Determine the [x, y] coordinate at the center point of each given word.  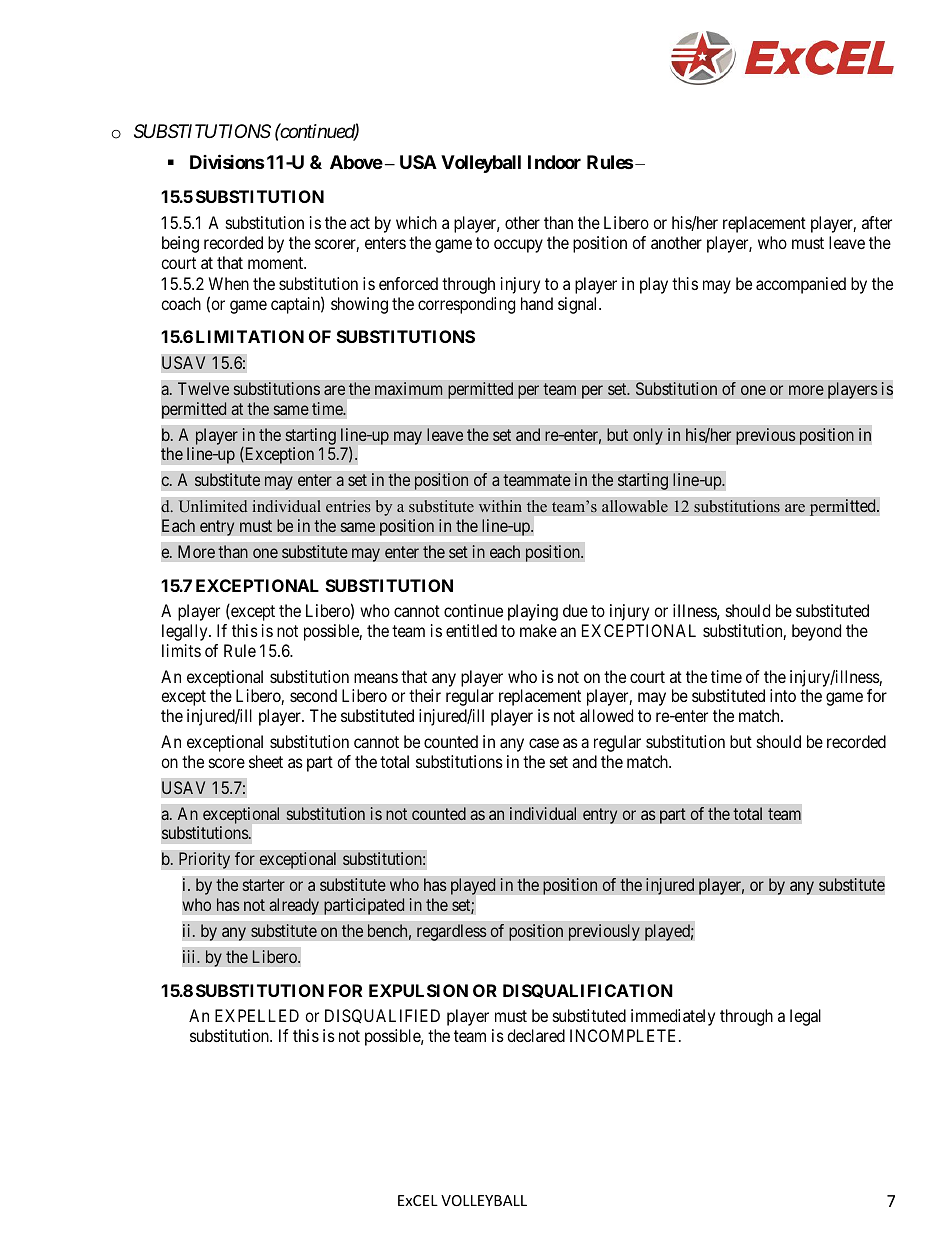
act [360, 223]
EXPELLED [257, 1015]
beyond [816, 632]
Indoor [554, 162]
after [877, 222]
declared [536, 1035]
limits [181, 650]
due [575, 610]
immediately [673, 1017]
